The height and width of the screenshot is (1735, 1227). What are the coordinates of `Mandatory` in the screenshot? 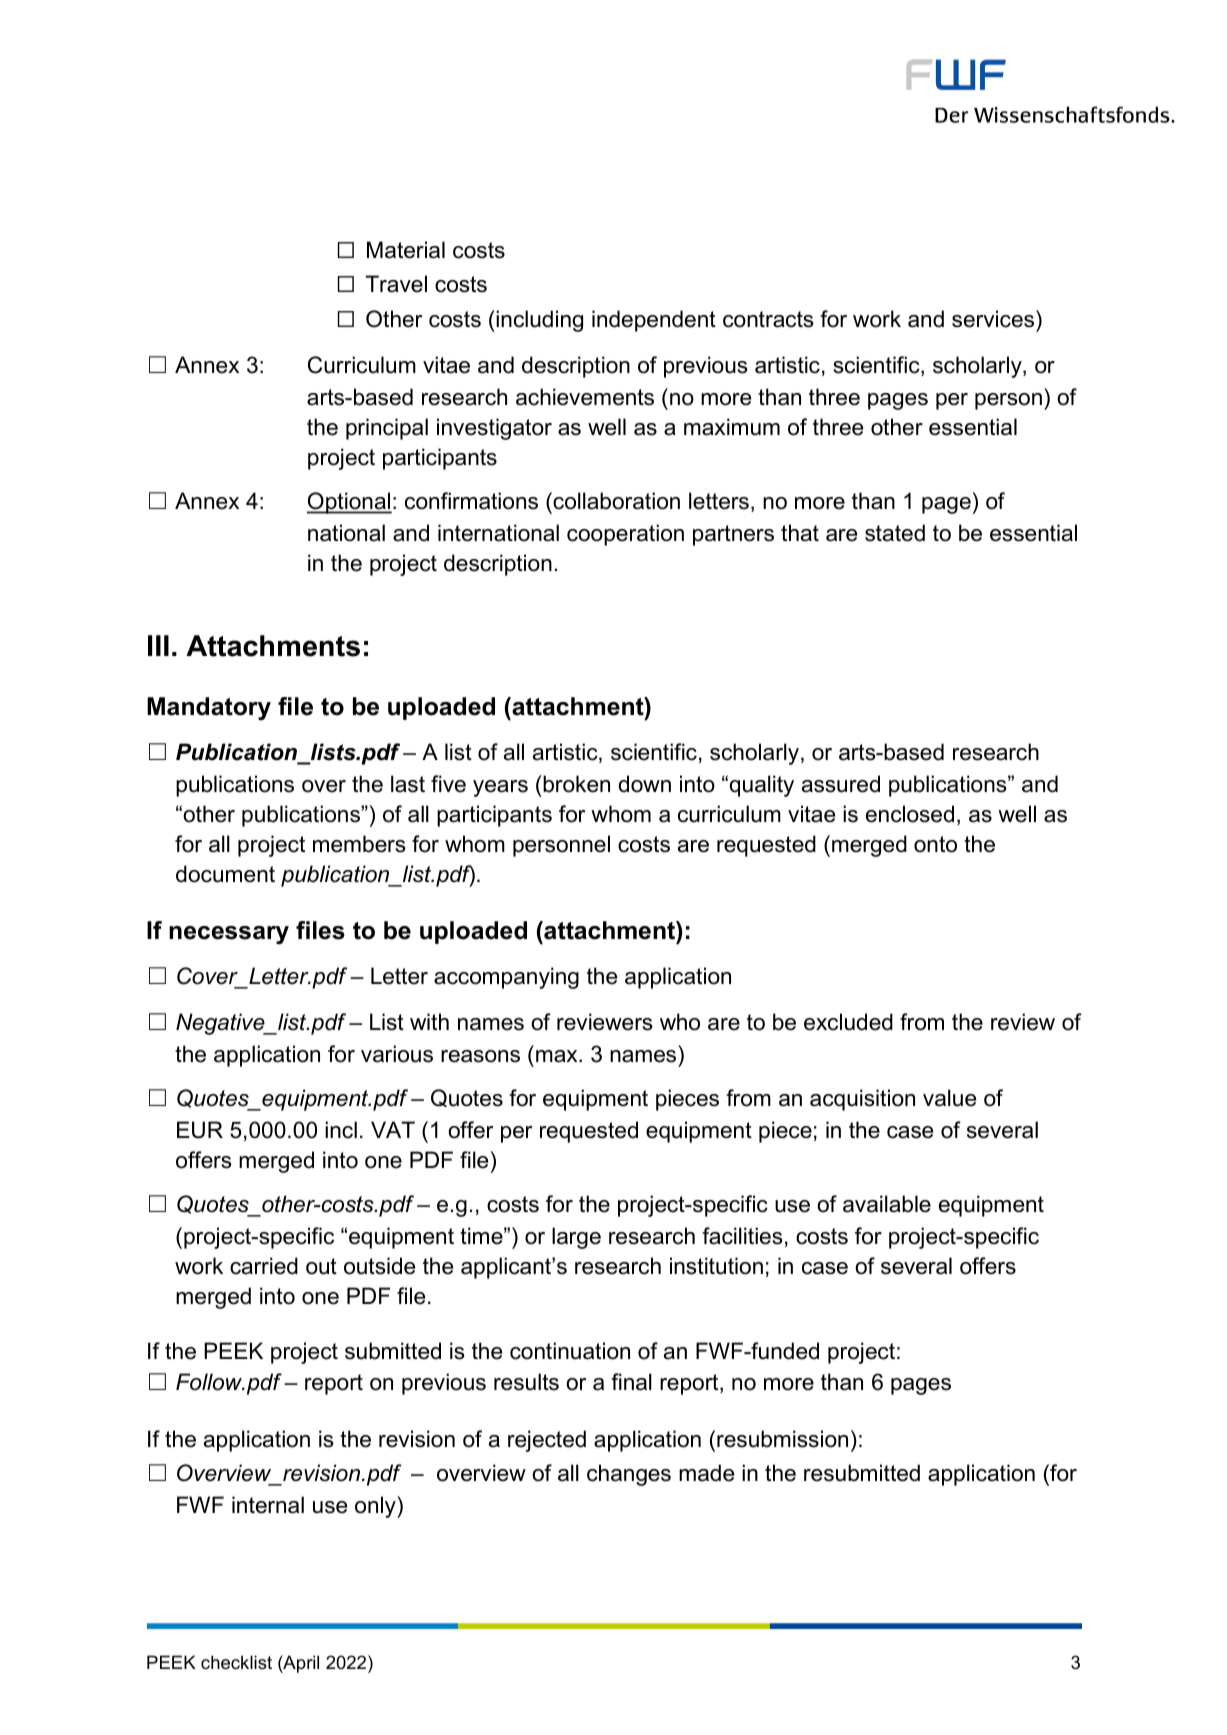 It's located at (209, 708).
